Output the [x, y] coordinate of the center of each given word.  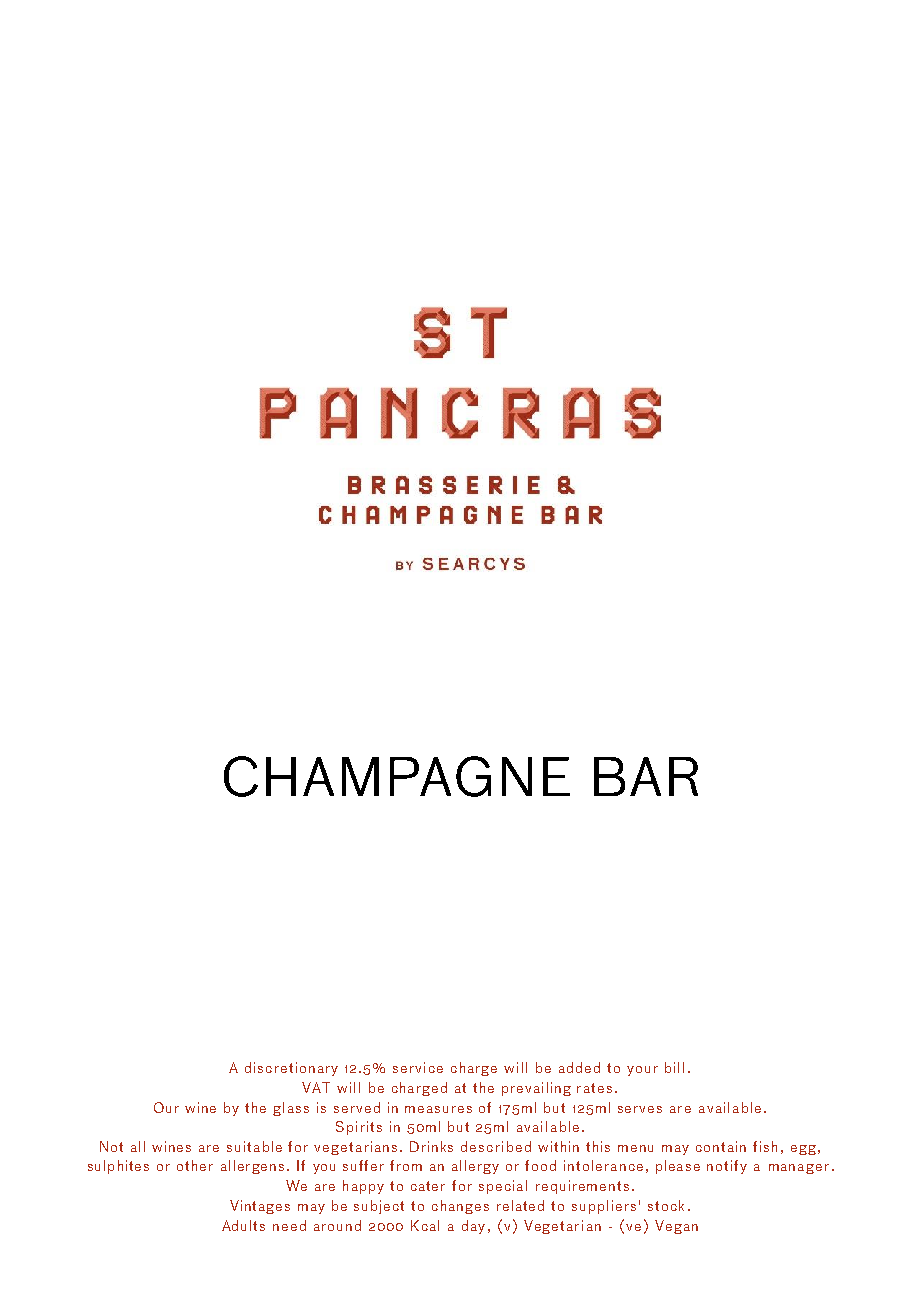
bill [674, 1067]
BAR [646, 776]
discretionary [291, 1069]
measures [438, 1109]
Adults [243, 1225]
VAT [316, 1087]
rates [594, 1088]
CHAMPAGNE [397, 776]
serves [640, 1109]
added [579, 1067]
